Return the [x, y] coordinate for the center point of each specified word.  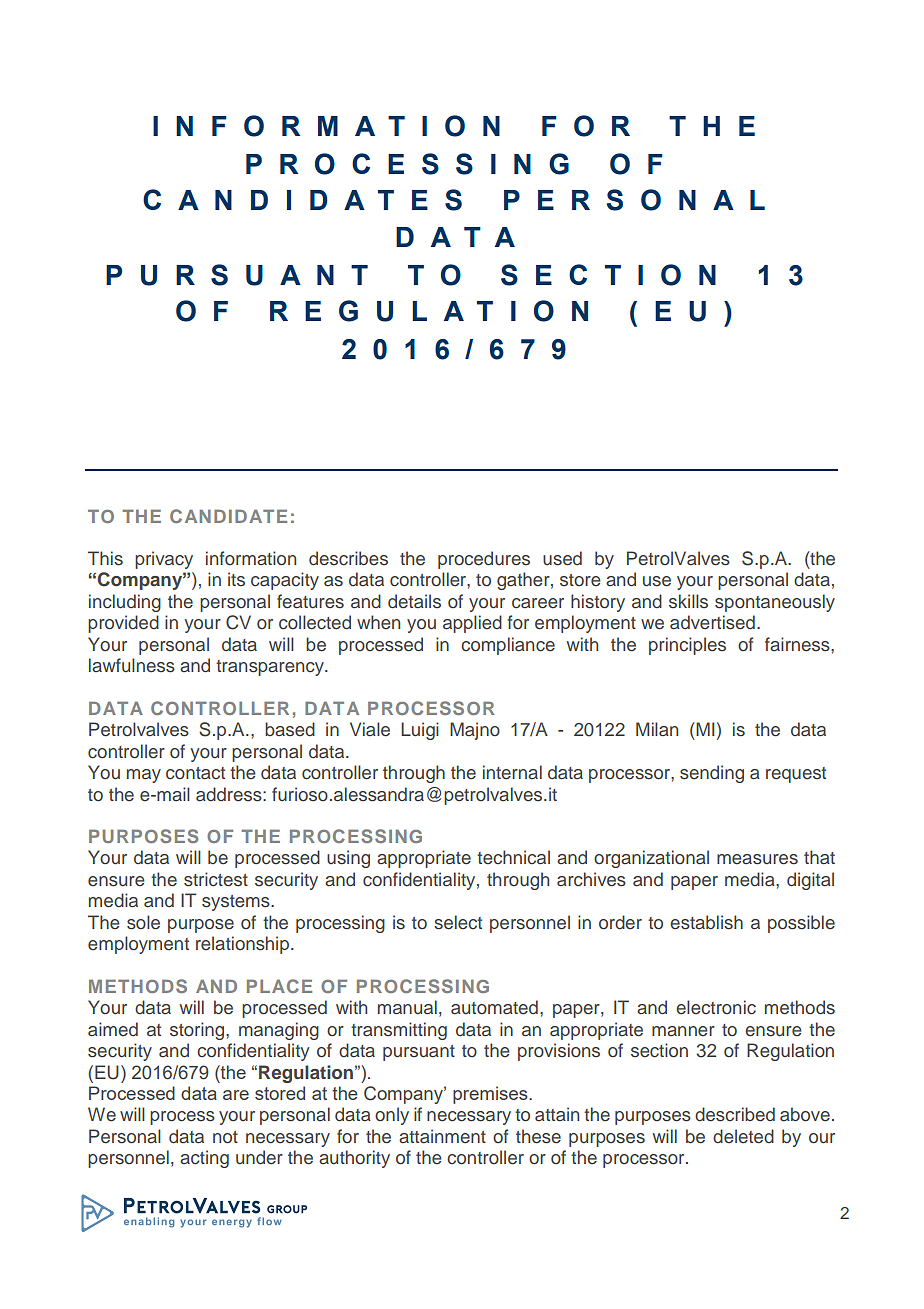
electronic [716, 1007]
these [538, 1136]
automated [494, 1007]
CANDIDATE [228, 516]
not [225, 1137]
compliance [508, 646]
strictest [216, 879]
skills [688, 601]
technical [513, 857]
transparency [271, 668]
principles [687, 646]
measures [757, 859]
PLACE [279, 986]
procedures [484, 560]
